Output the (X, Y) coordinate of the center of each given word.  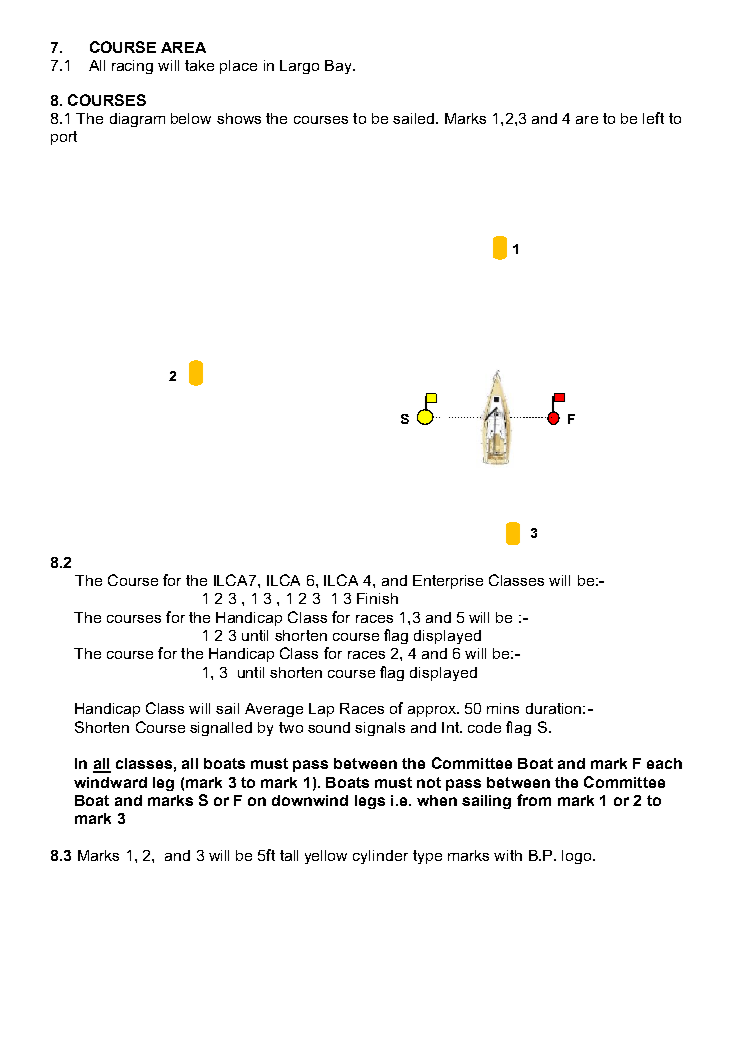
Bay (340, 67)
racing (132, 67)
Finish (377, 598)
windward (110, 782)
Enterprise (448, 582)
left (653, 118)
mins (503, 708)
